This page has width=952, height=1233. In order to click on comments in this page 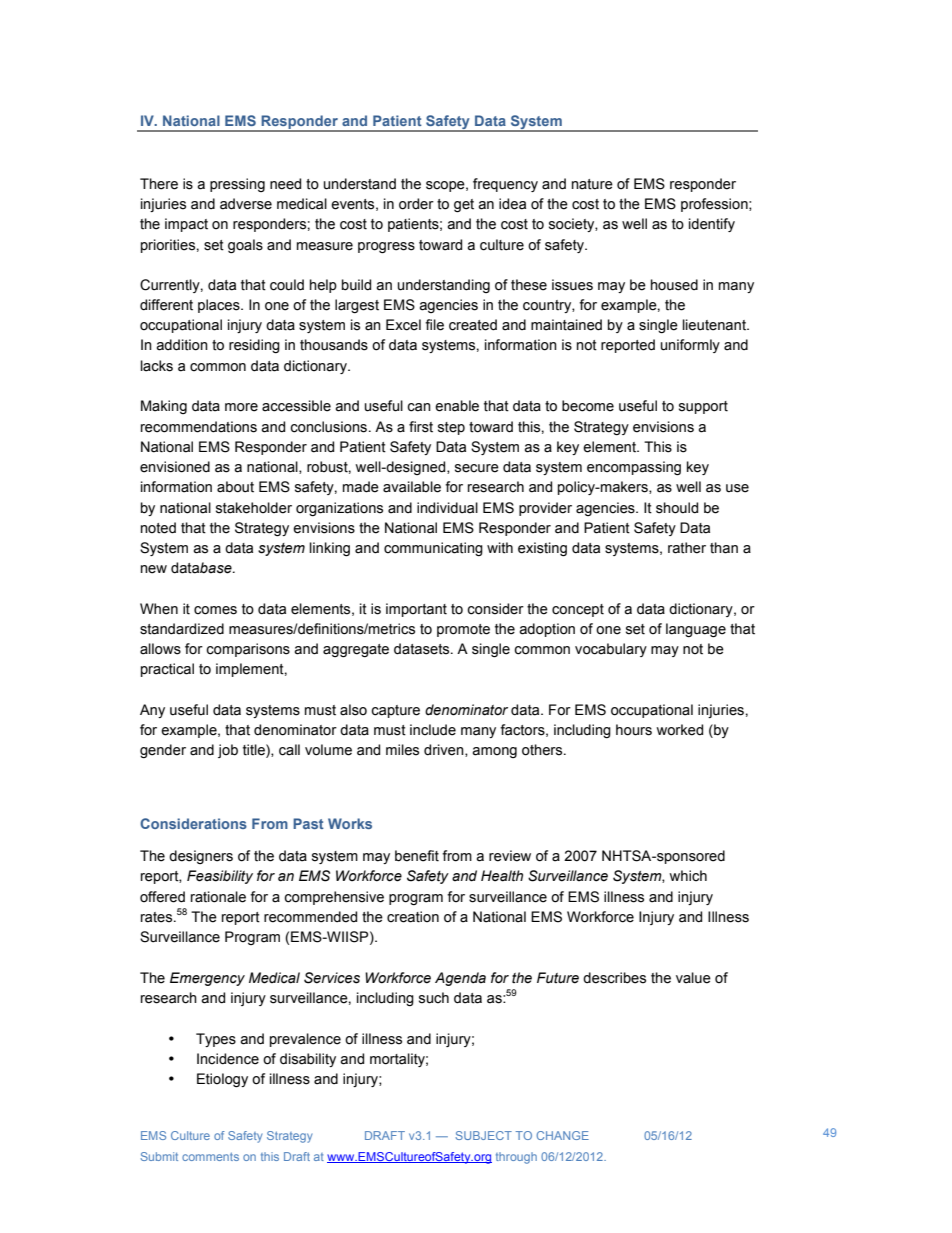, I will do `click(210, 1156)`.
